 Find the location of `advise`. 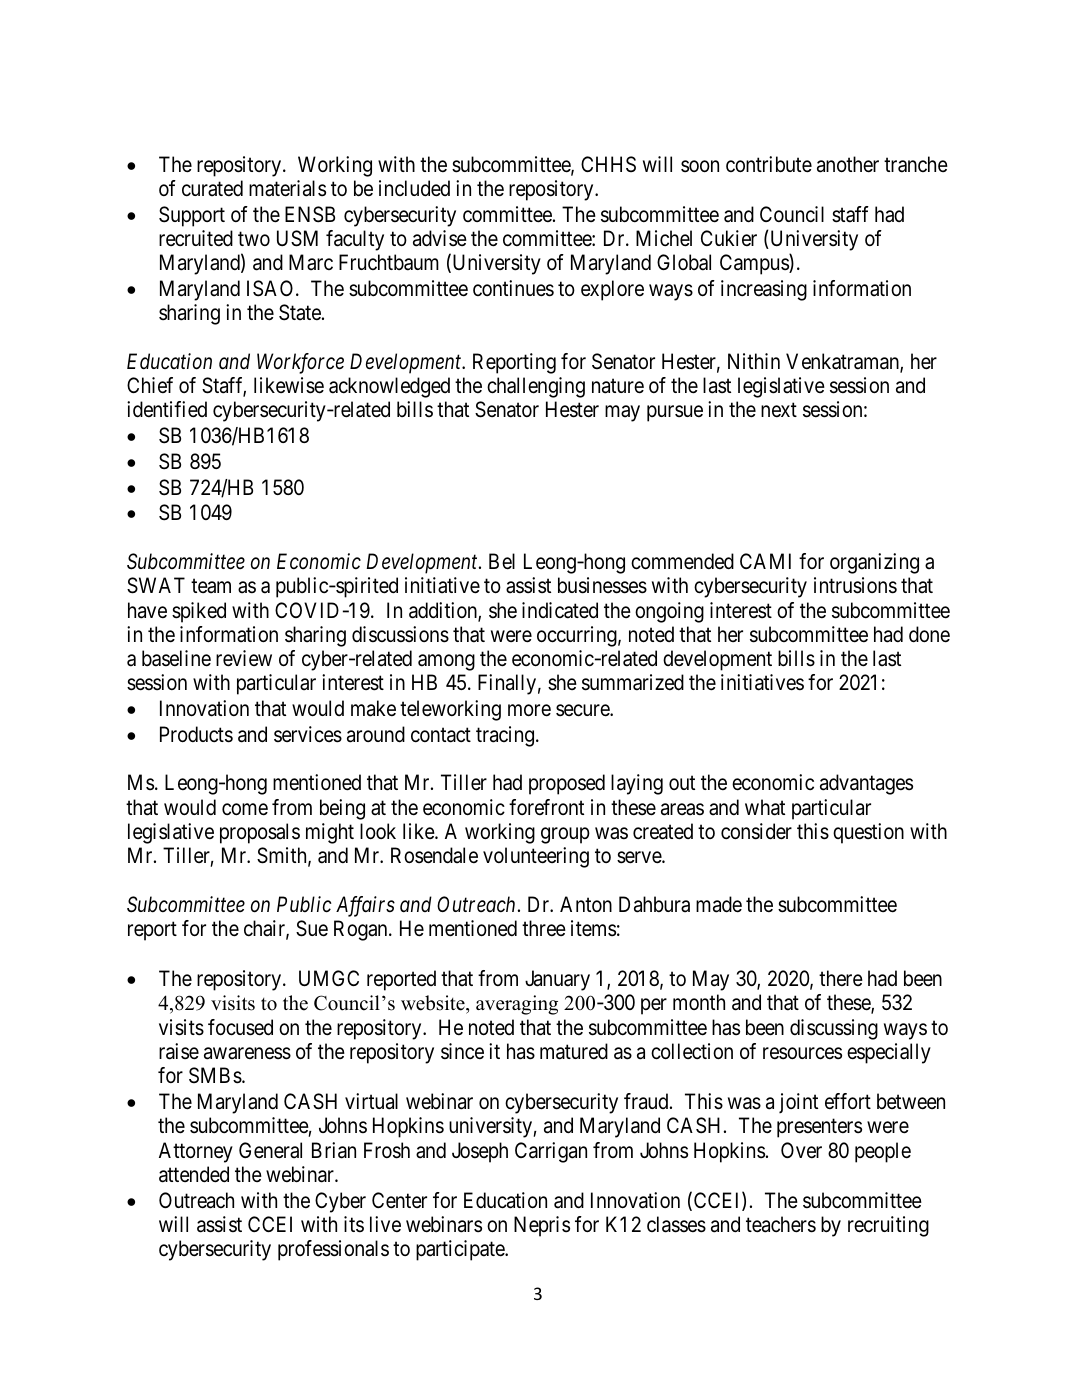

advise is located at coordinates (440, 238).
